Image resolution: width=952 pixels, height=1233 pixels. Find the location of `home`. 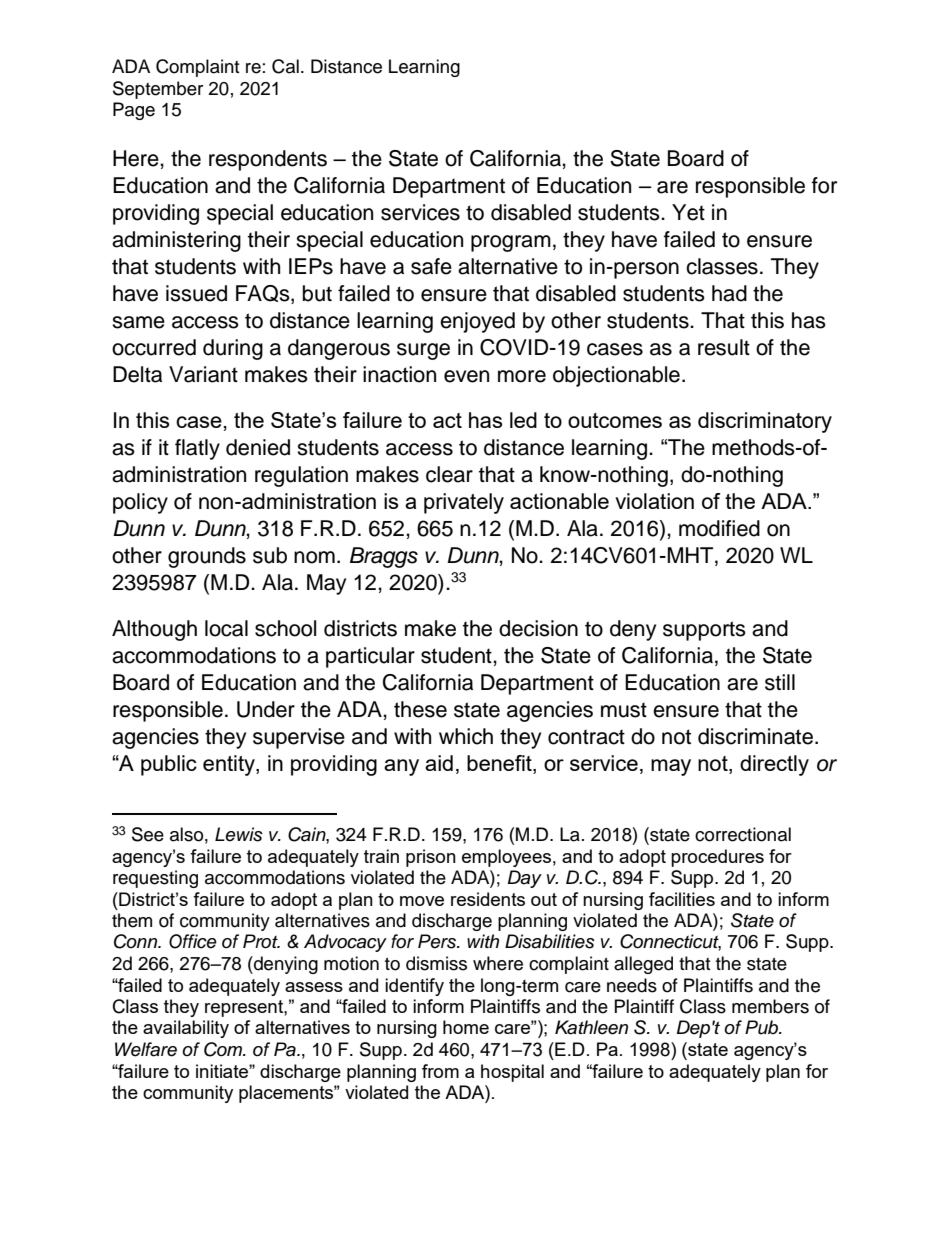

home is located at coordinates (466, 1027).
